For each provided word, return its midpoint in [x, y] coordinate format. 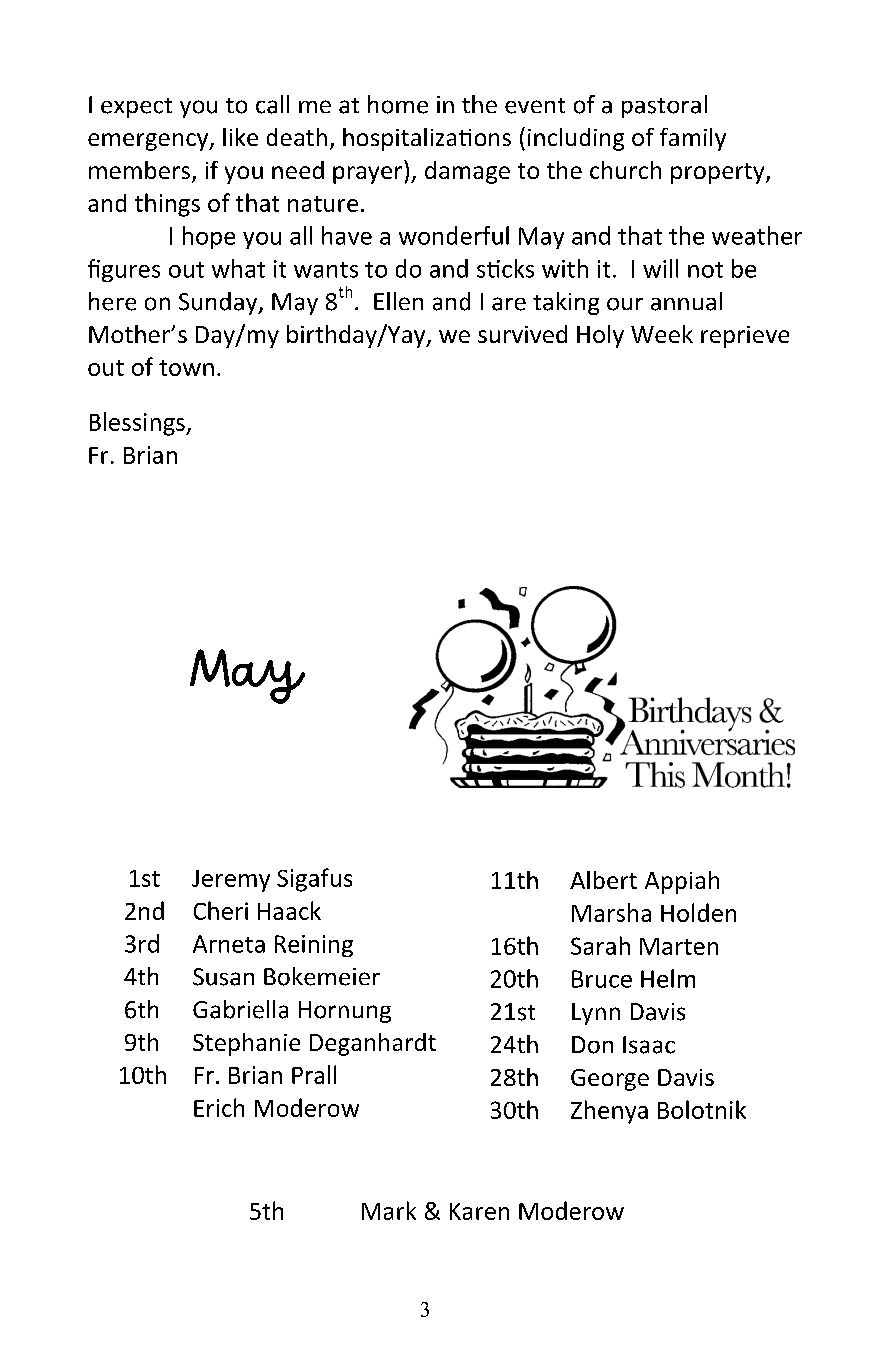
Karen [479, 1211]
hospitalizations [427, 139]
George [610, 1080]
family [693, 139]
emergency [149, 142]
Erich [219, 1107]
